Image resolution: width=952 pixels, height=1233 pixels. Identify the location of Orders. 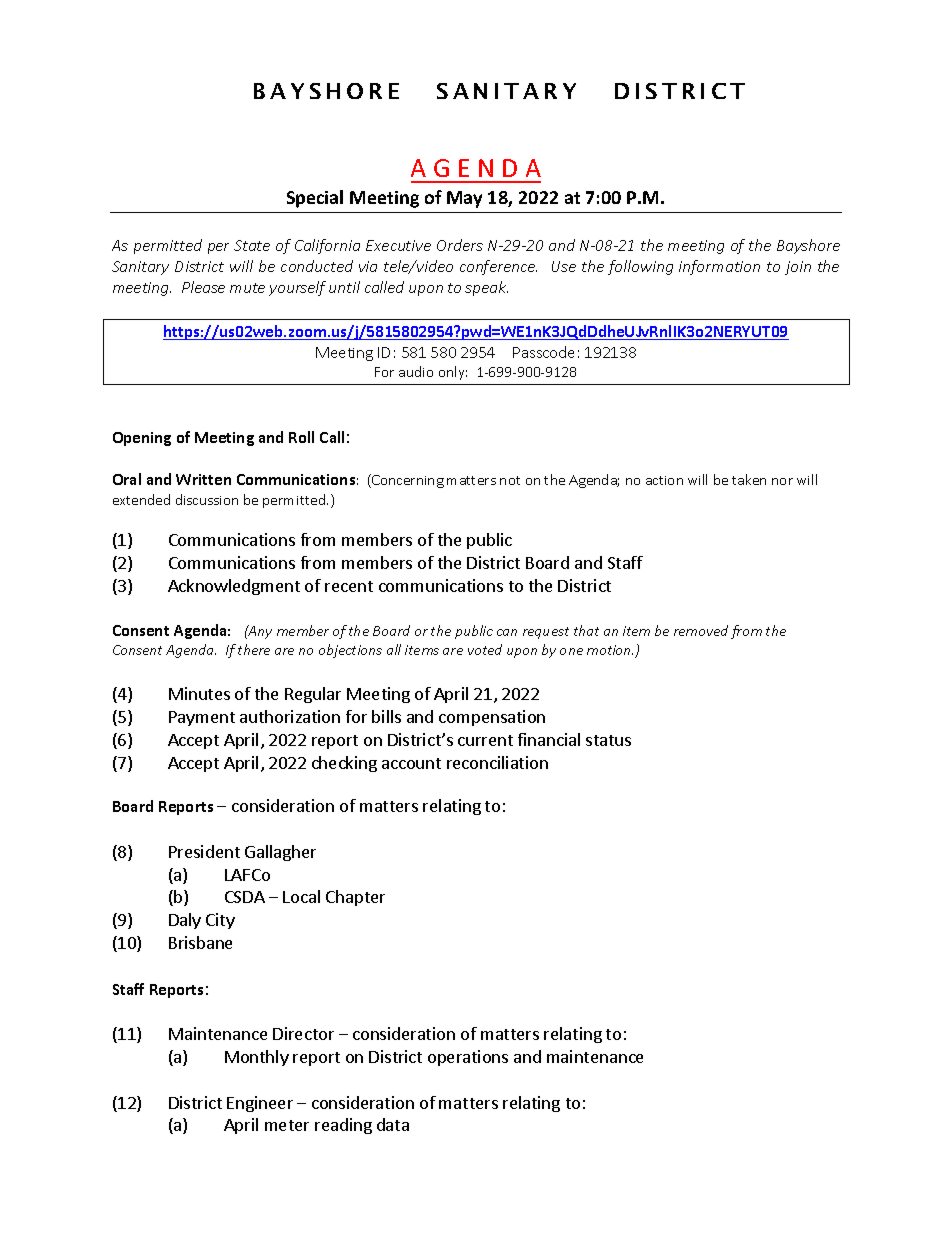
(460, 245).
